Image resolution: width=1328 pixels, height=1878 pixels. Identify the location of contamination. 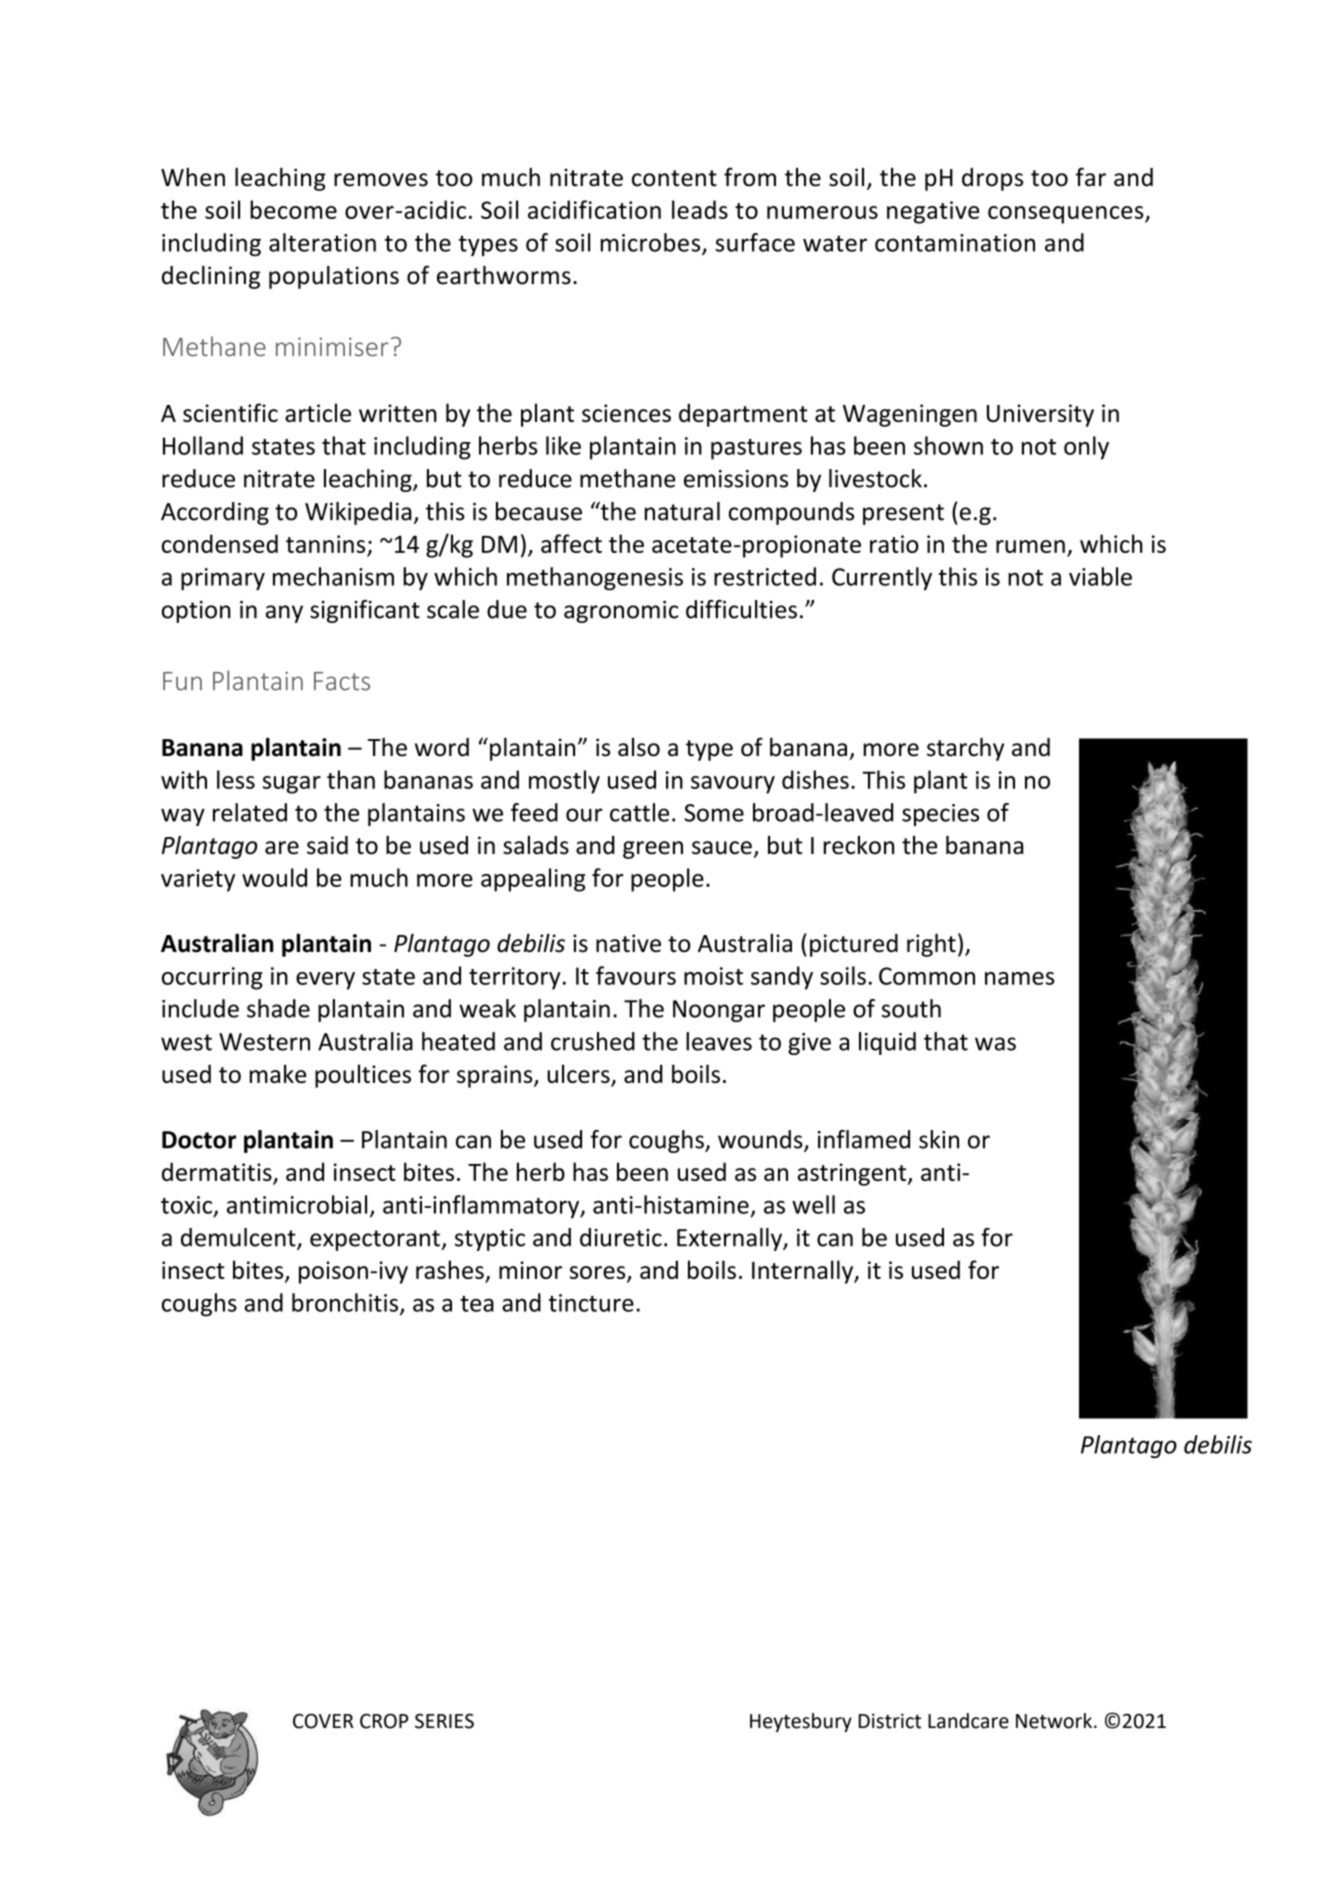
(955, 243).
